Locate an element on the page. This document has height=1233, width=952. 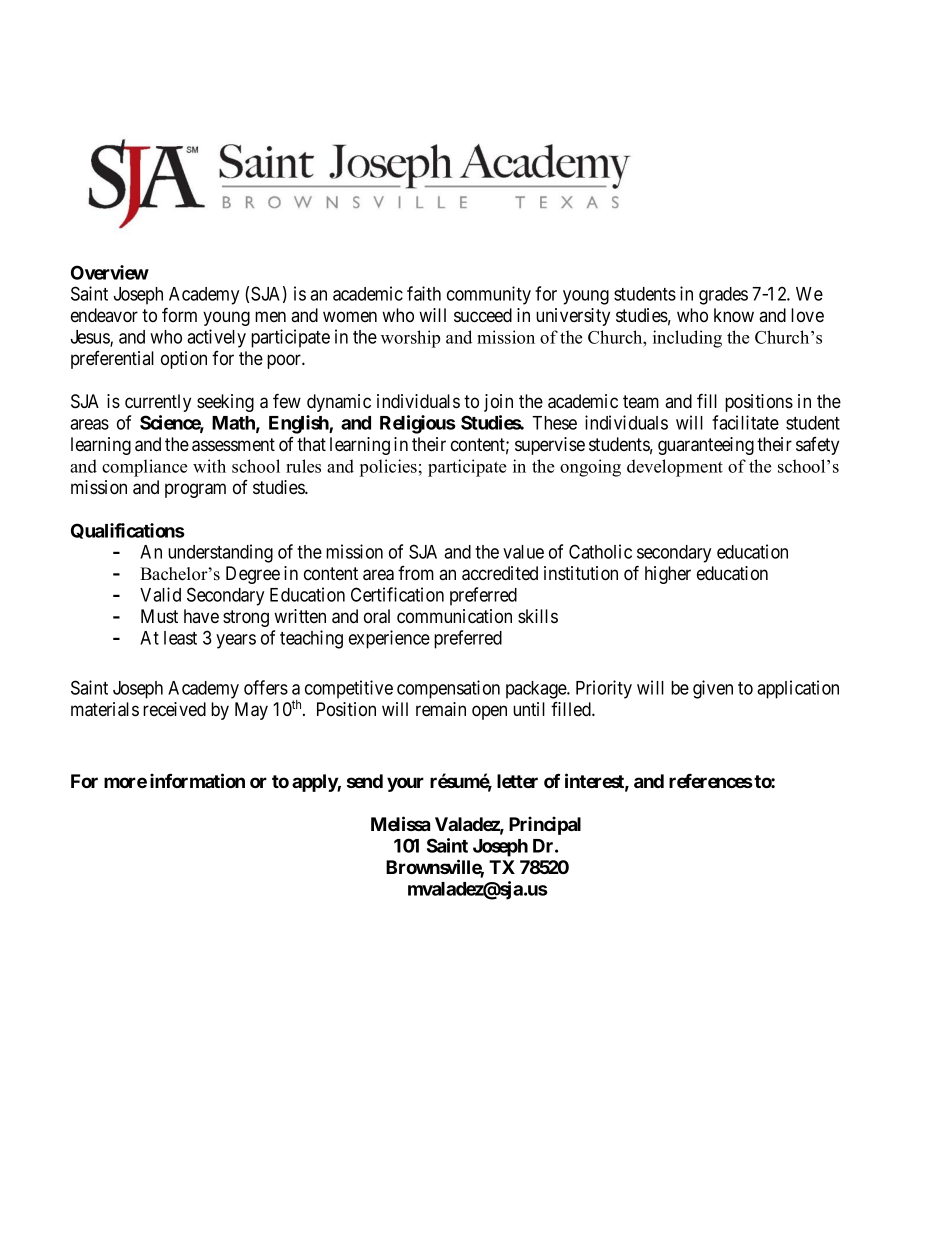
send is located at coordinates (365, 781).
